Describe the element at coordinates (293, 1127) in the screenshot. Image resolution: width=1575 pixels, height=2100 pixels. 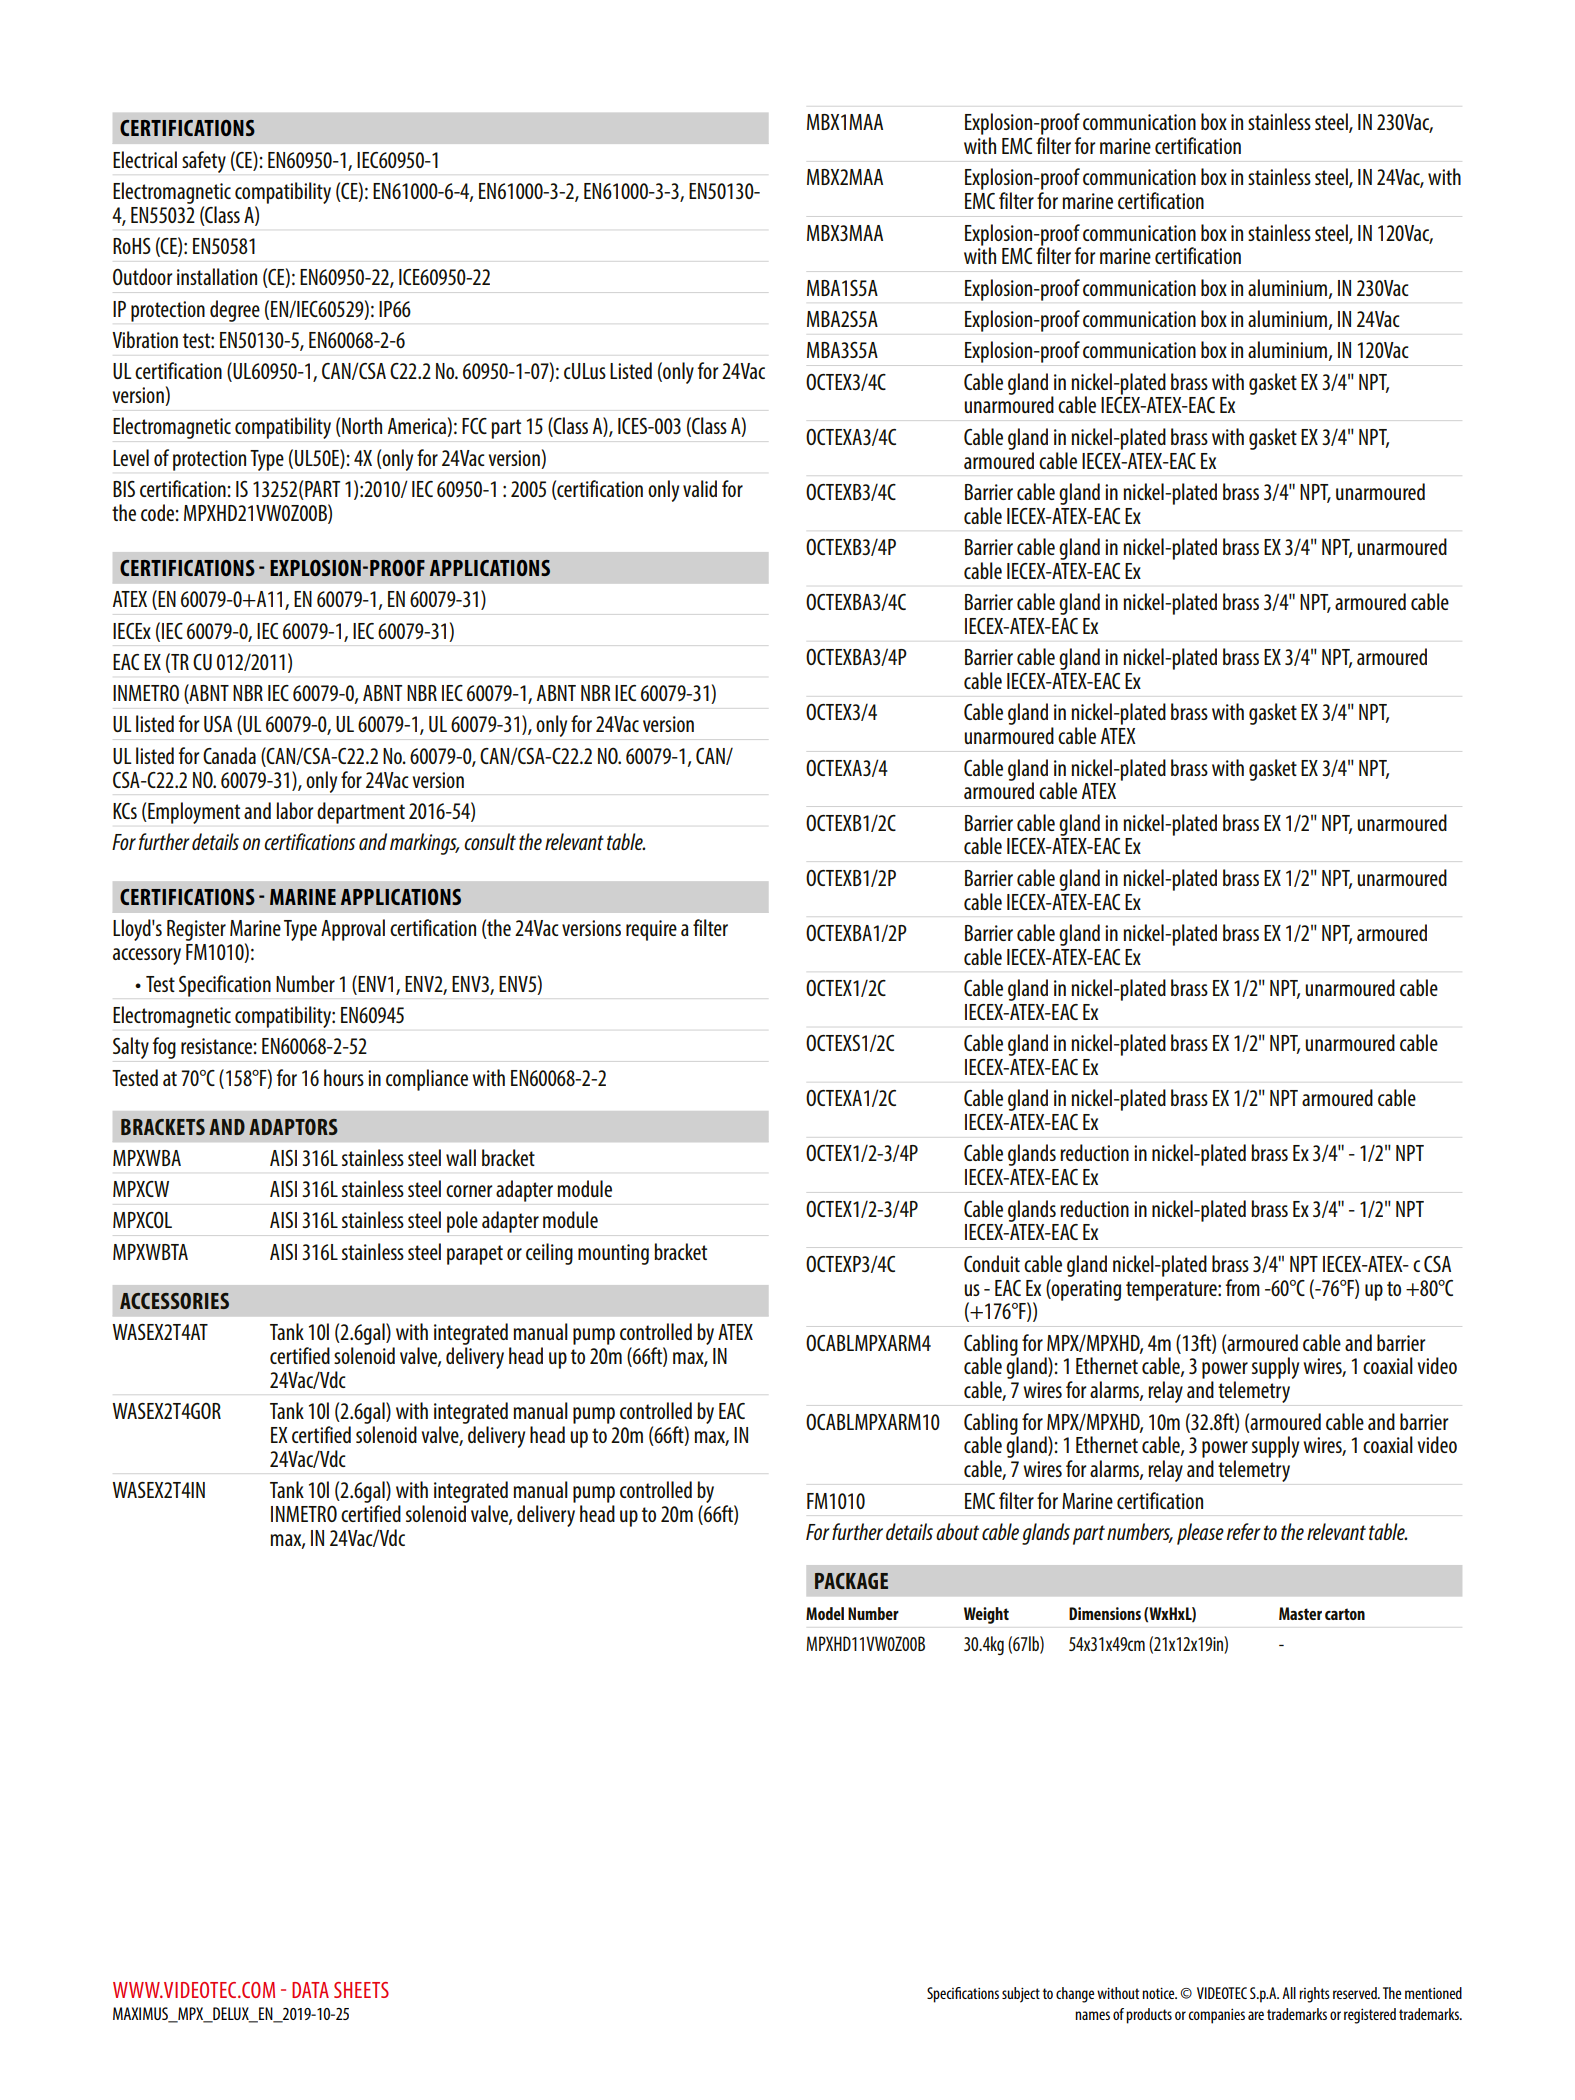
I see `ADAPTORS` at that location.
